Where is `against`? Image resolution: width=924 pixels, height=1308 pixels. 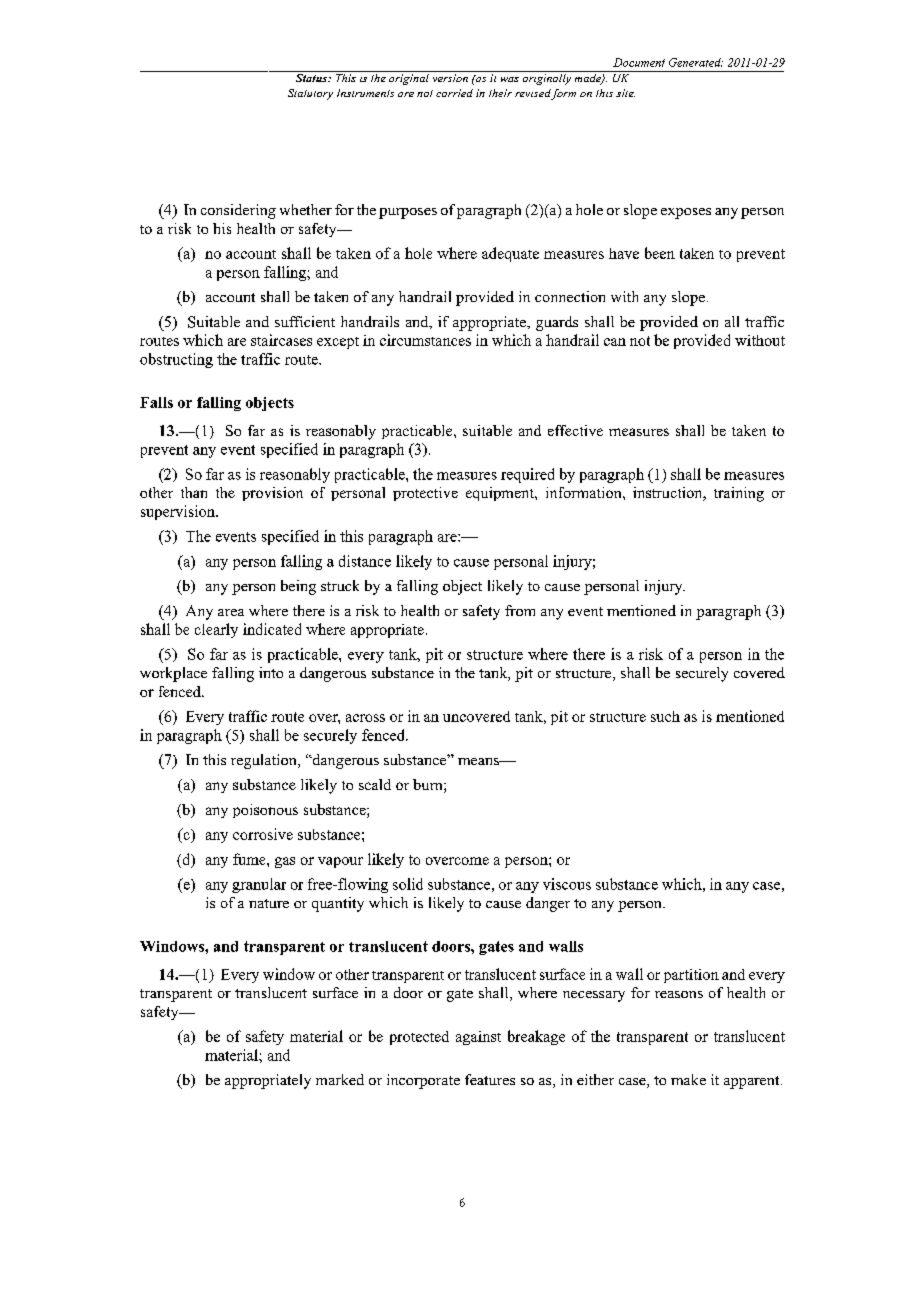
against is located at coordinates (478, 1038).
